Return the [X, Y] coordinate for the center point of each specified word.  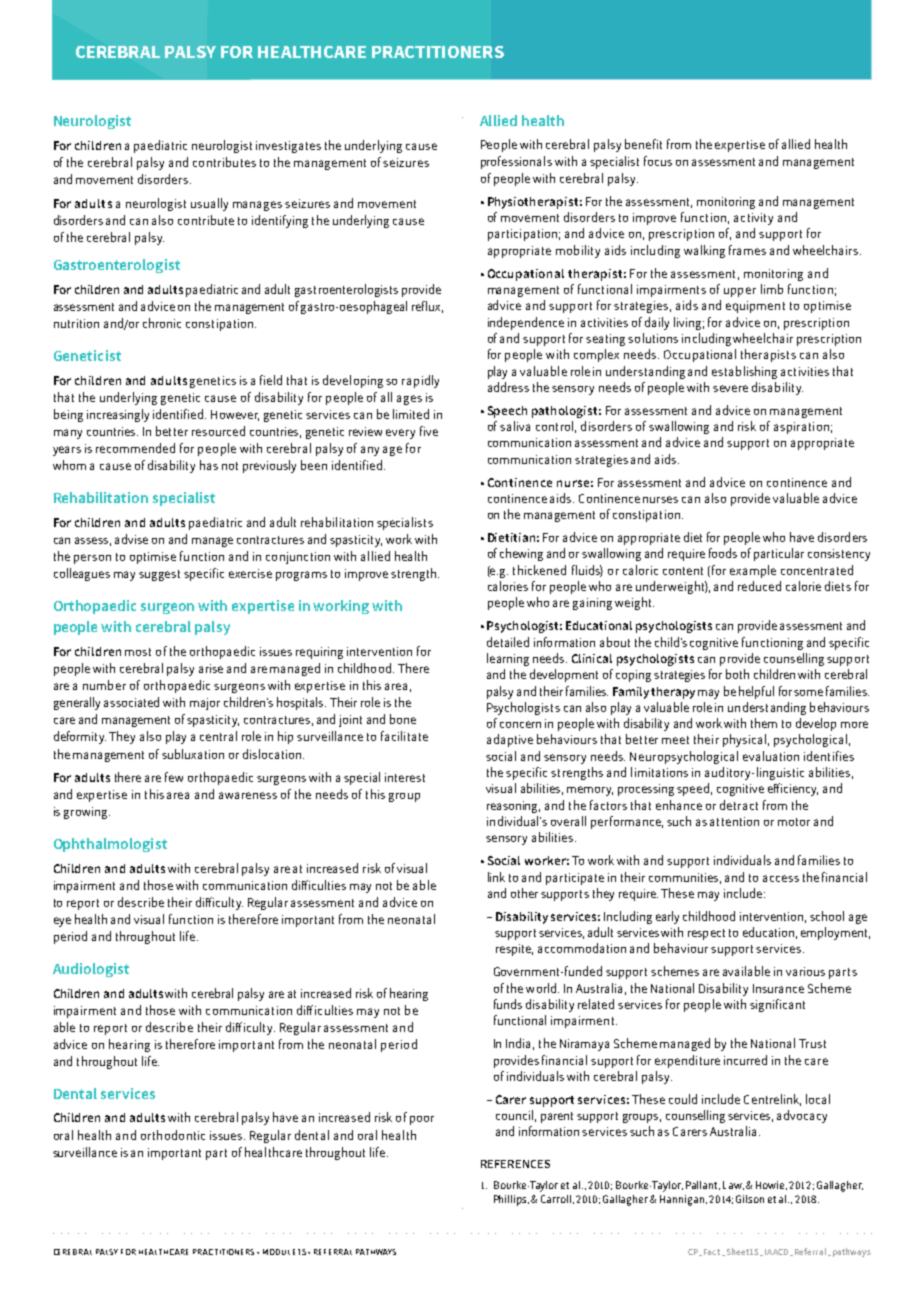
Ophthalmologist [110, 845]
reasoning [513, 807]
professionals [516, 162]
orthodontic [173, 1135]
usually [209, 204]
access [781, 878]
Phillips [511, 1200]
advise [131, 539]
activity [753, 219]
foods [723, 553]
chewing [521, 554]
